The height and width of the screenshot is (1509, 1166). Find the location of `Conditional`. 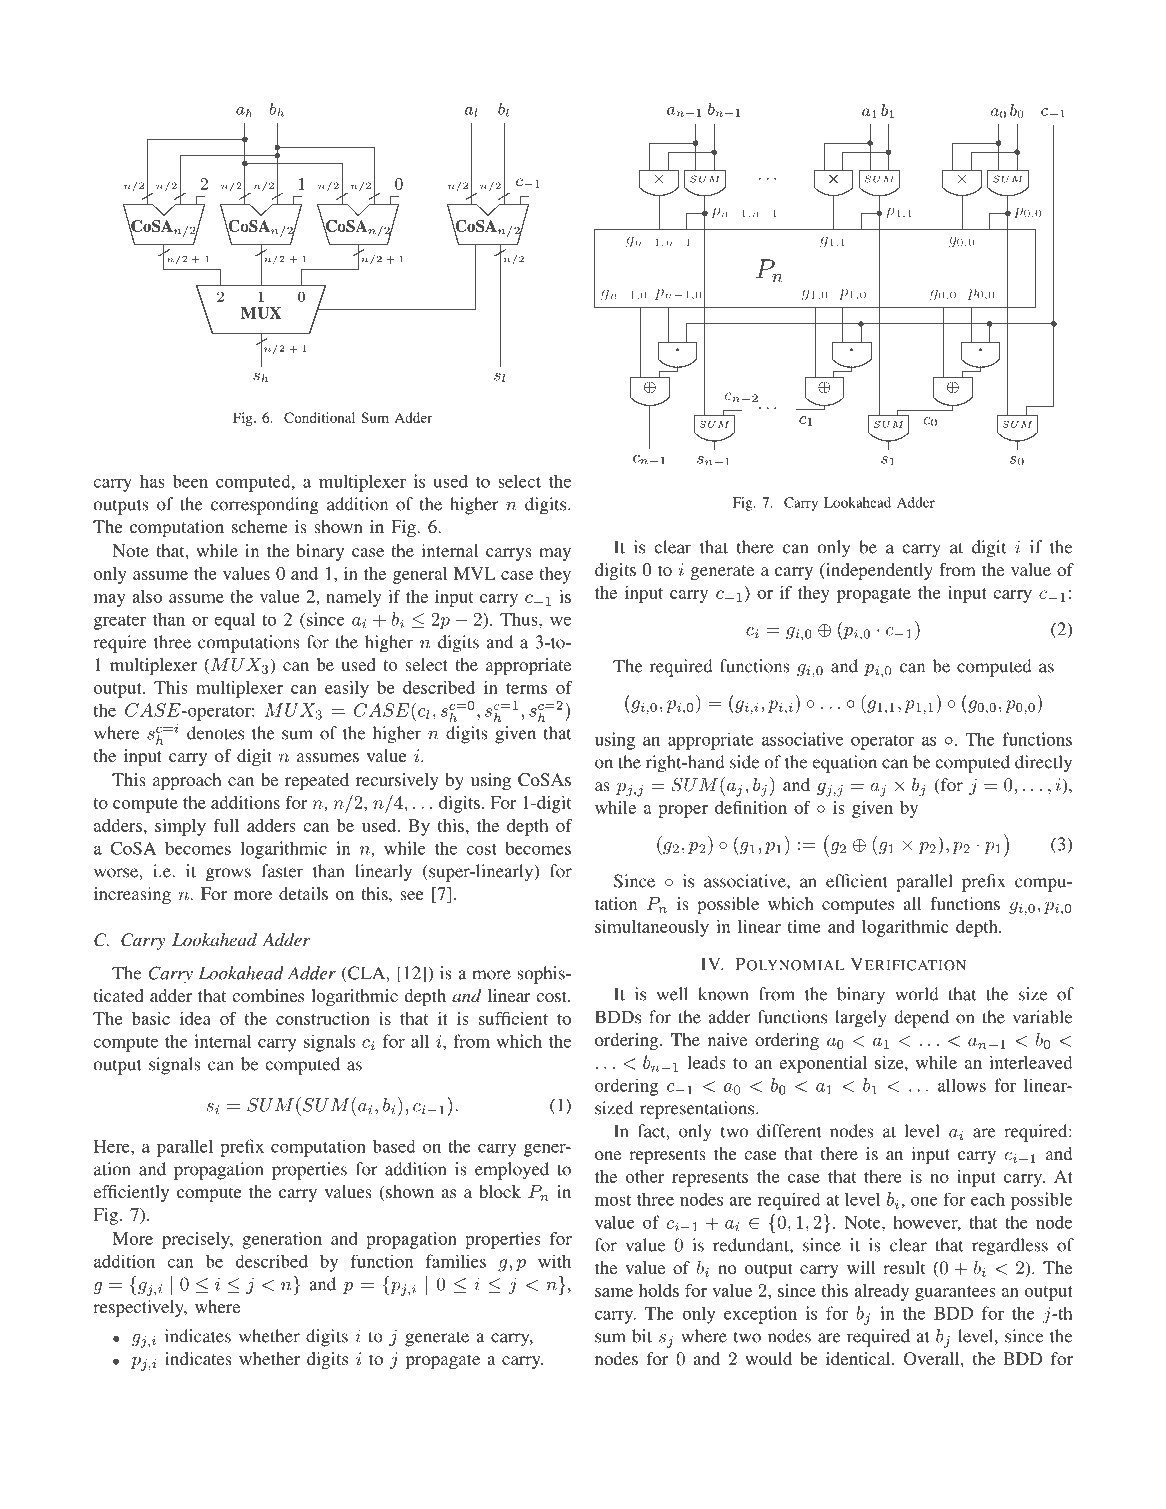

Conditional is located at coordinates (319, 417).
